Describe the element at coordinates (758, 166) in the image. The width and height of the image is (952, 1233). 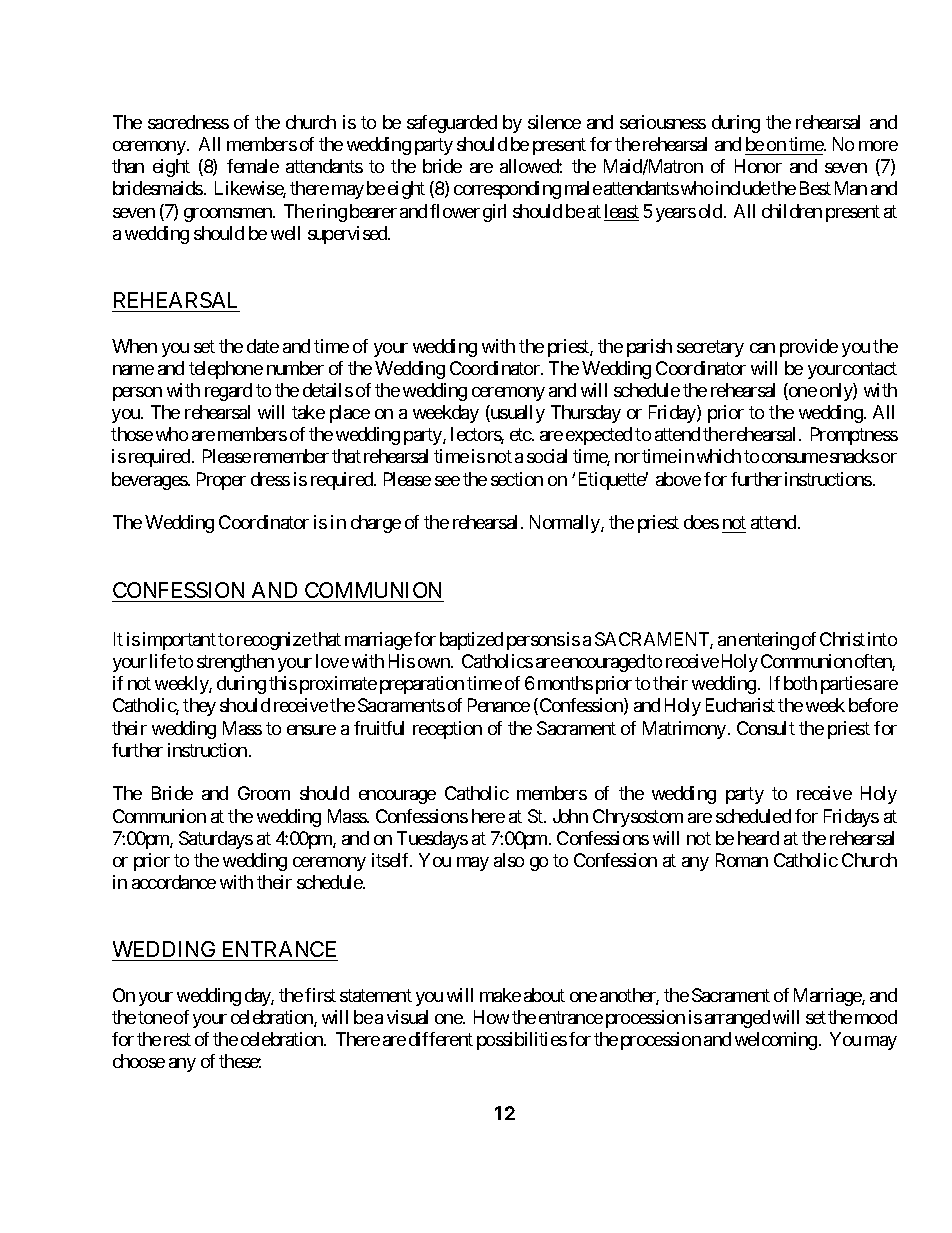
I see `Honor` at that location.
